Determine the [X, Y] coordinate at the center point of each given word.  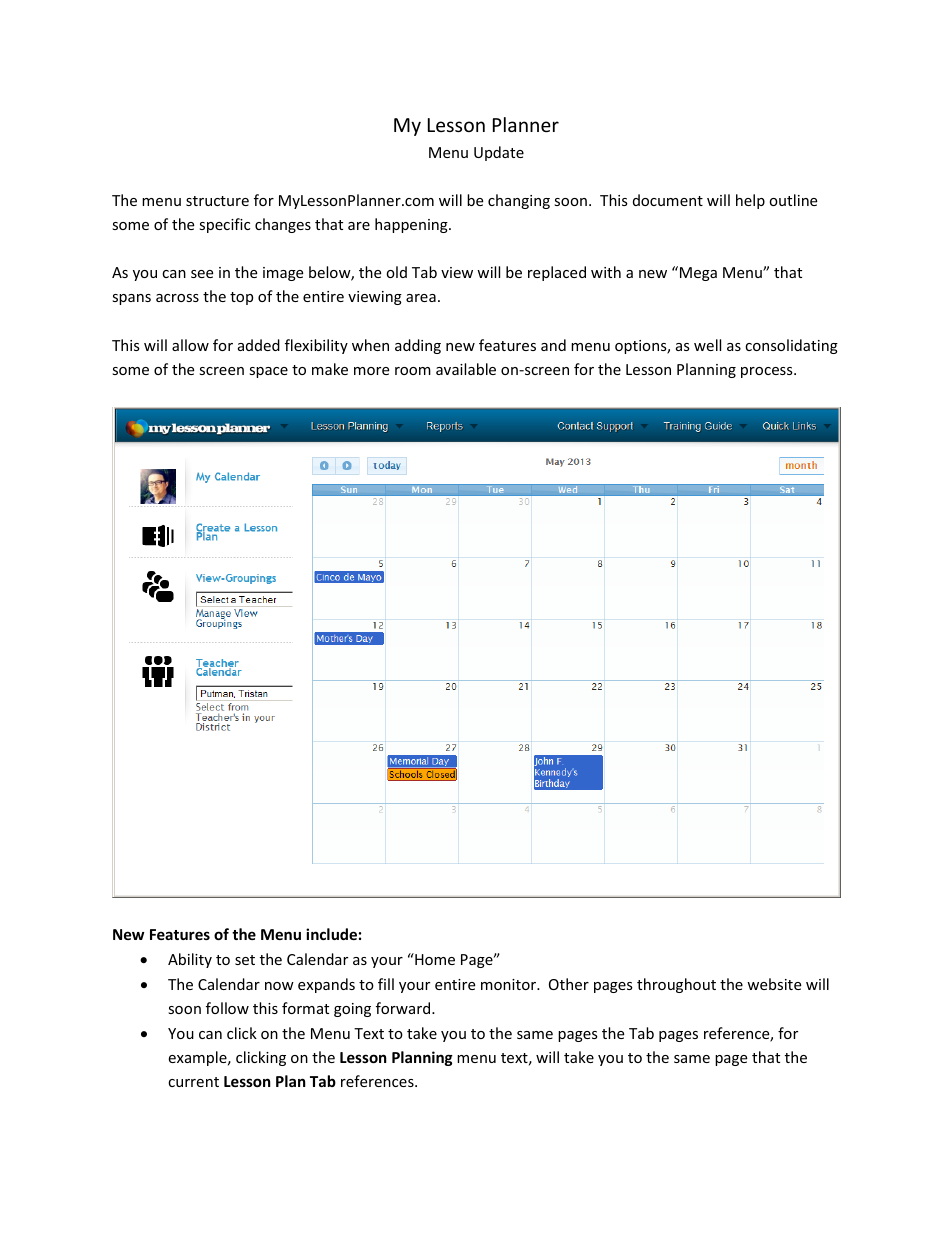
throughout [676, 985]
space [268, 372]
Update [499, 153]
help [750, 201]
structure [217, 201]
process [768, 372]
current [193, 1082]
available [466, 369]
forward [404, 1008]
